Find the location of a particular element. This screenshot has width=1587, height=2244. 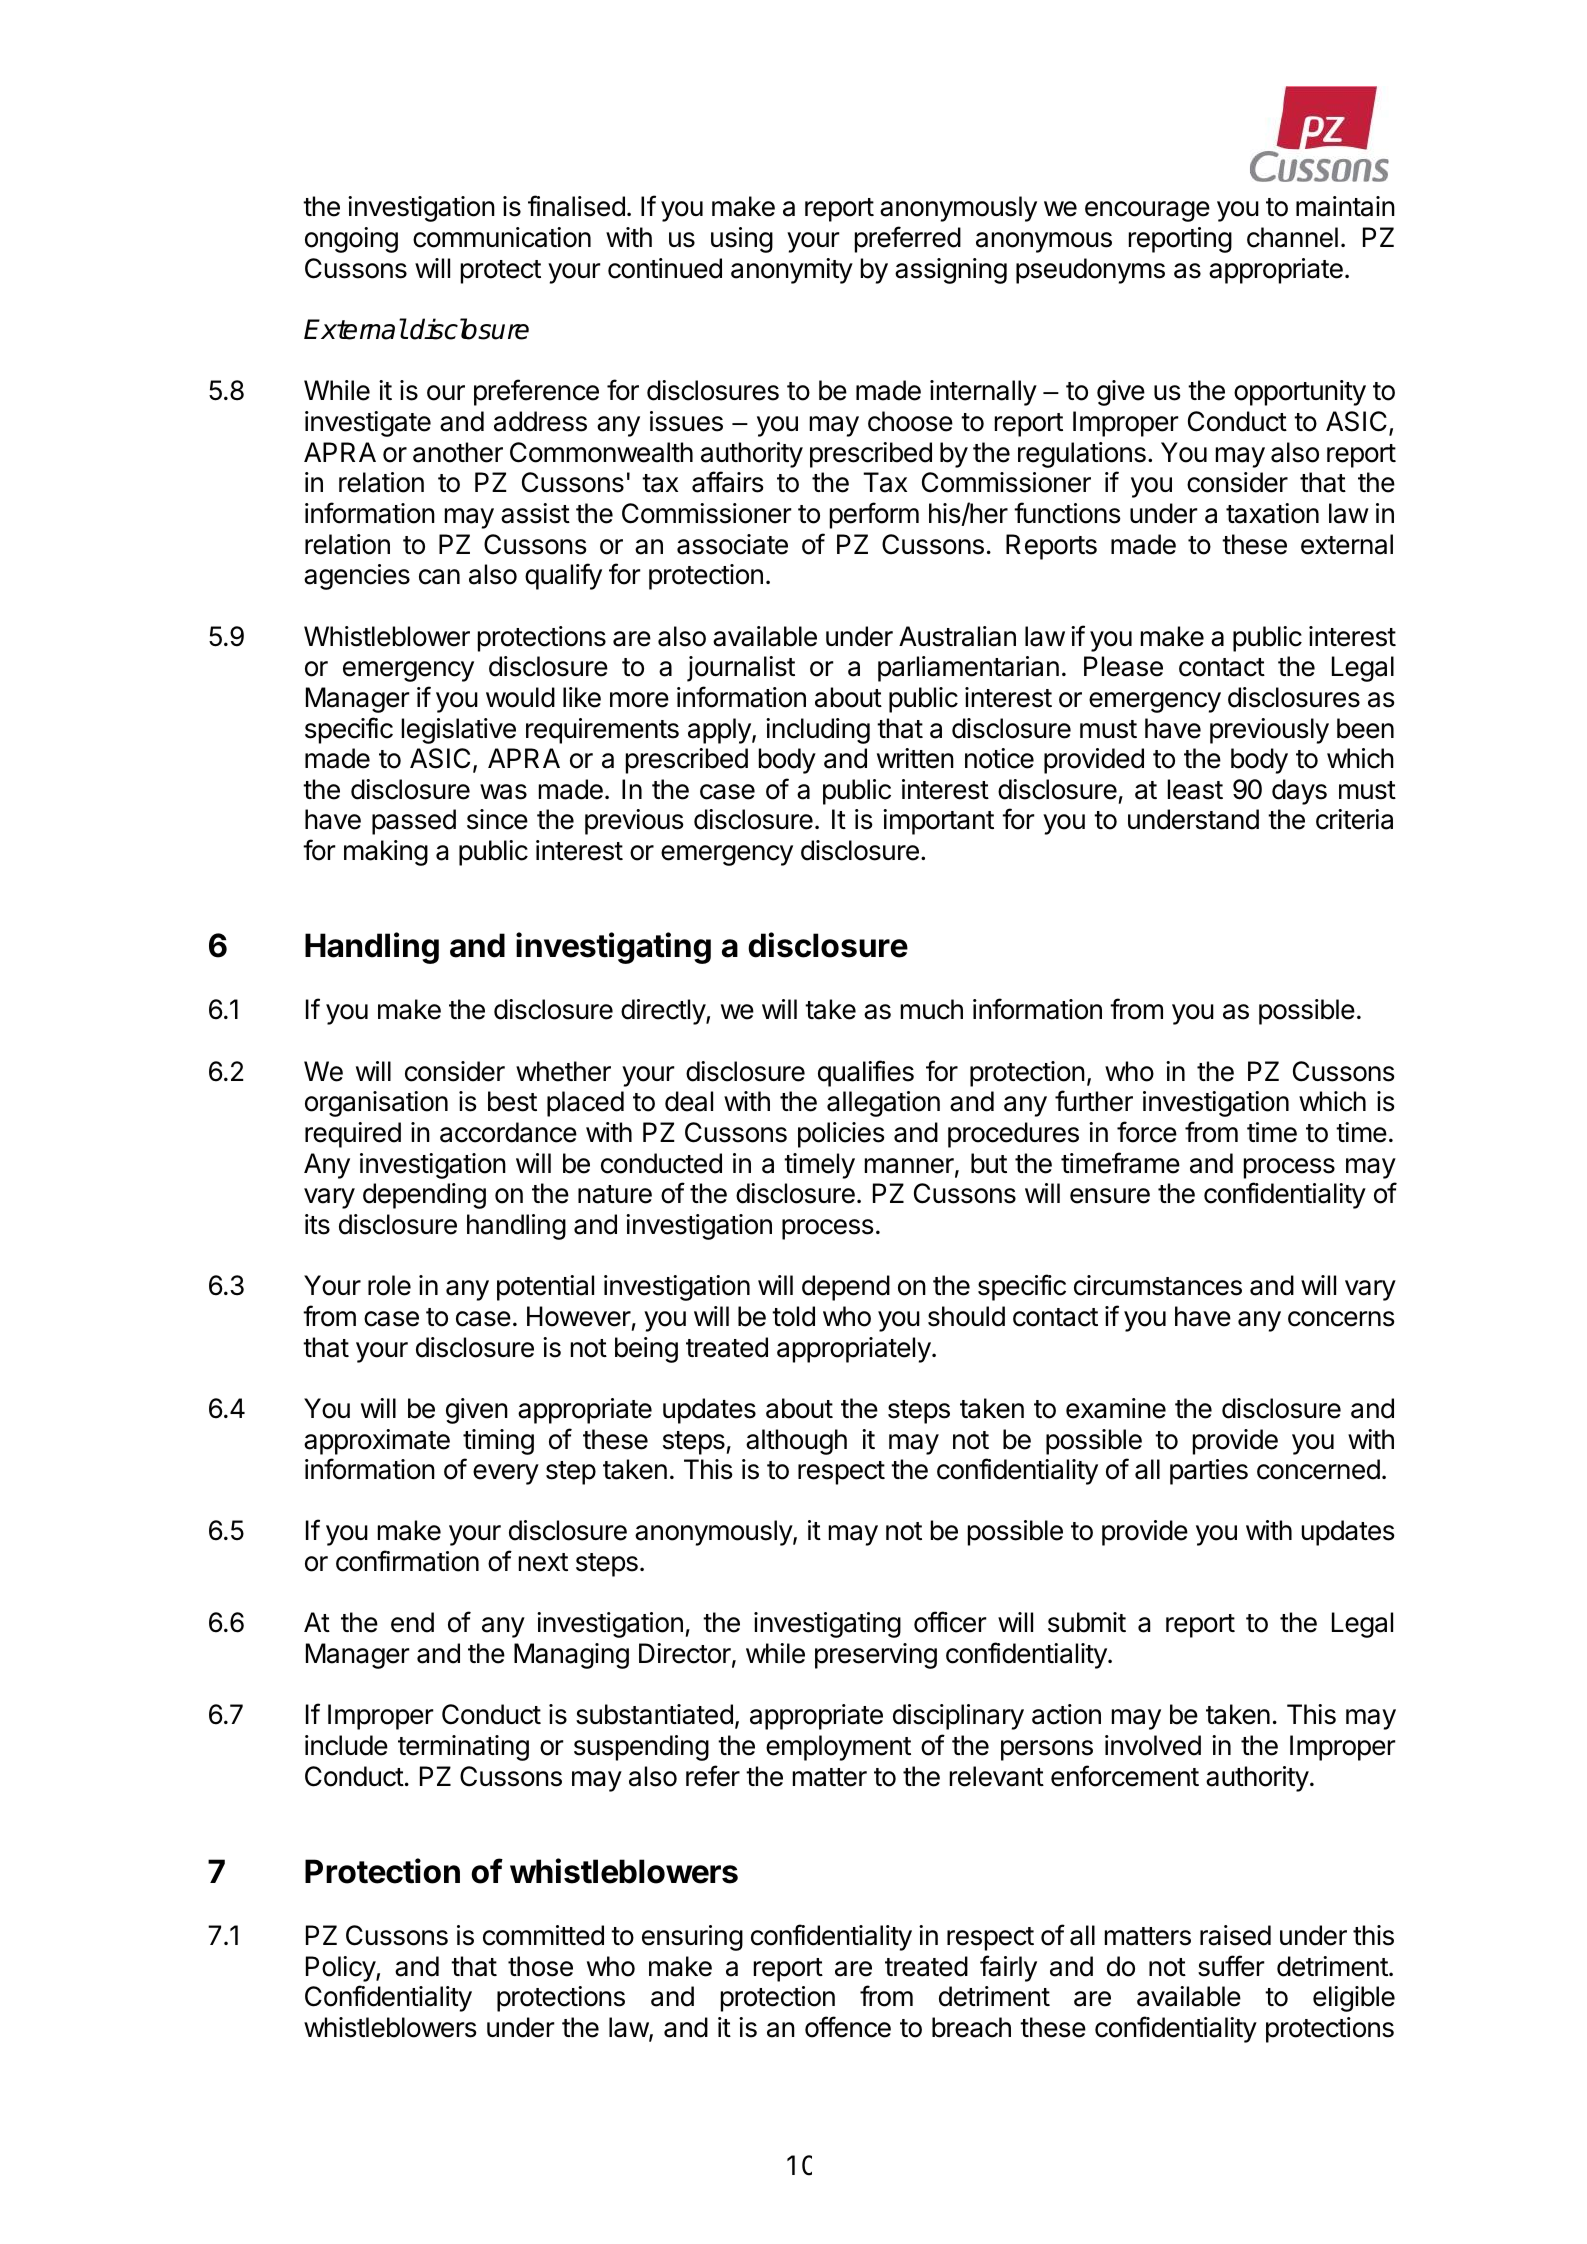

anonymity is located at coordinates (792, 271).
